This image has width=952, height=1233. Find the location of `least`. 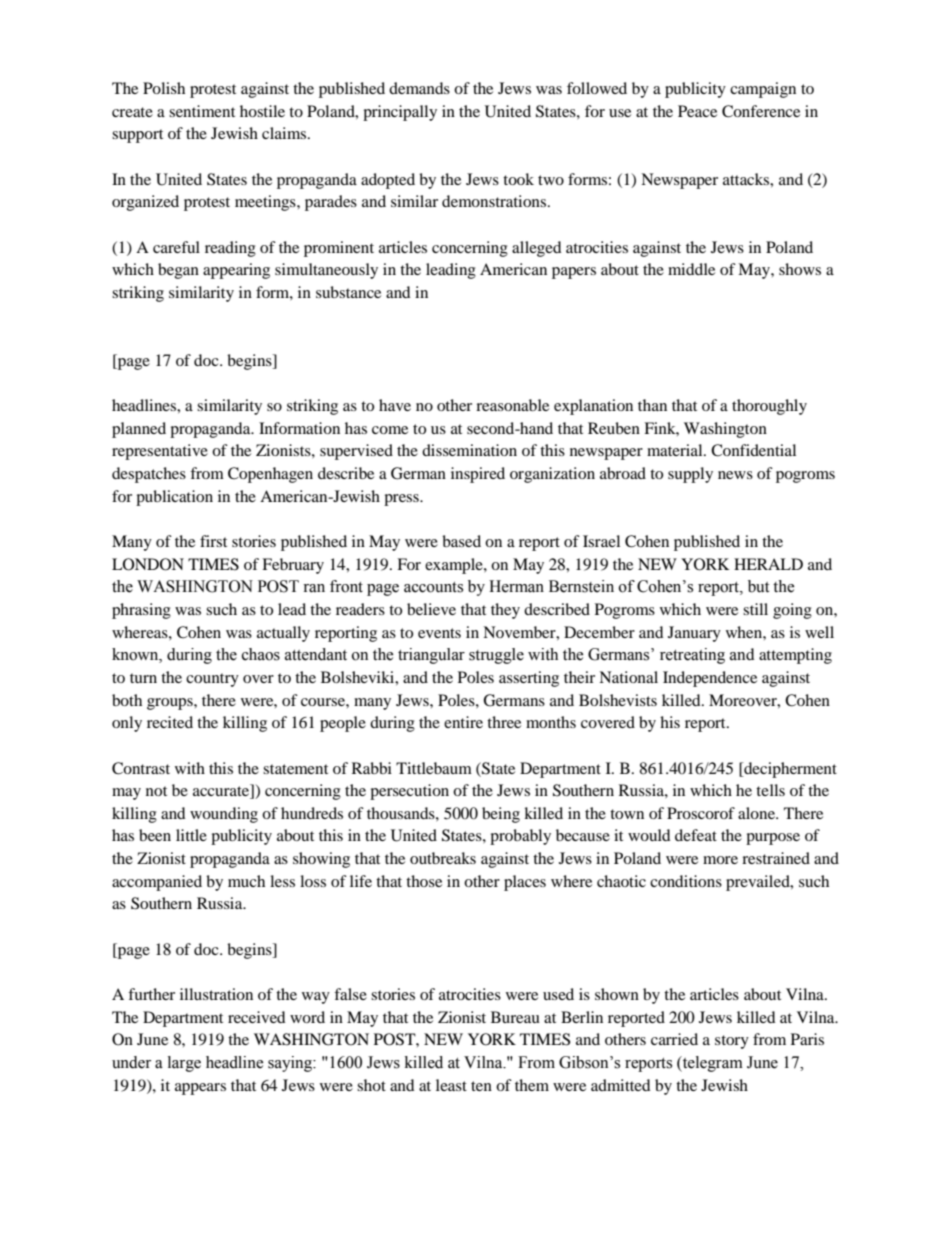

least is located at coordinates (451, 1085).
